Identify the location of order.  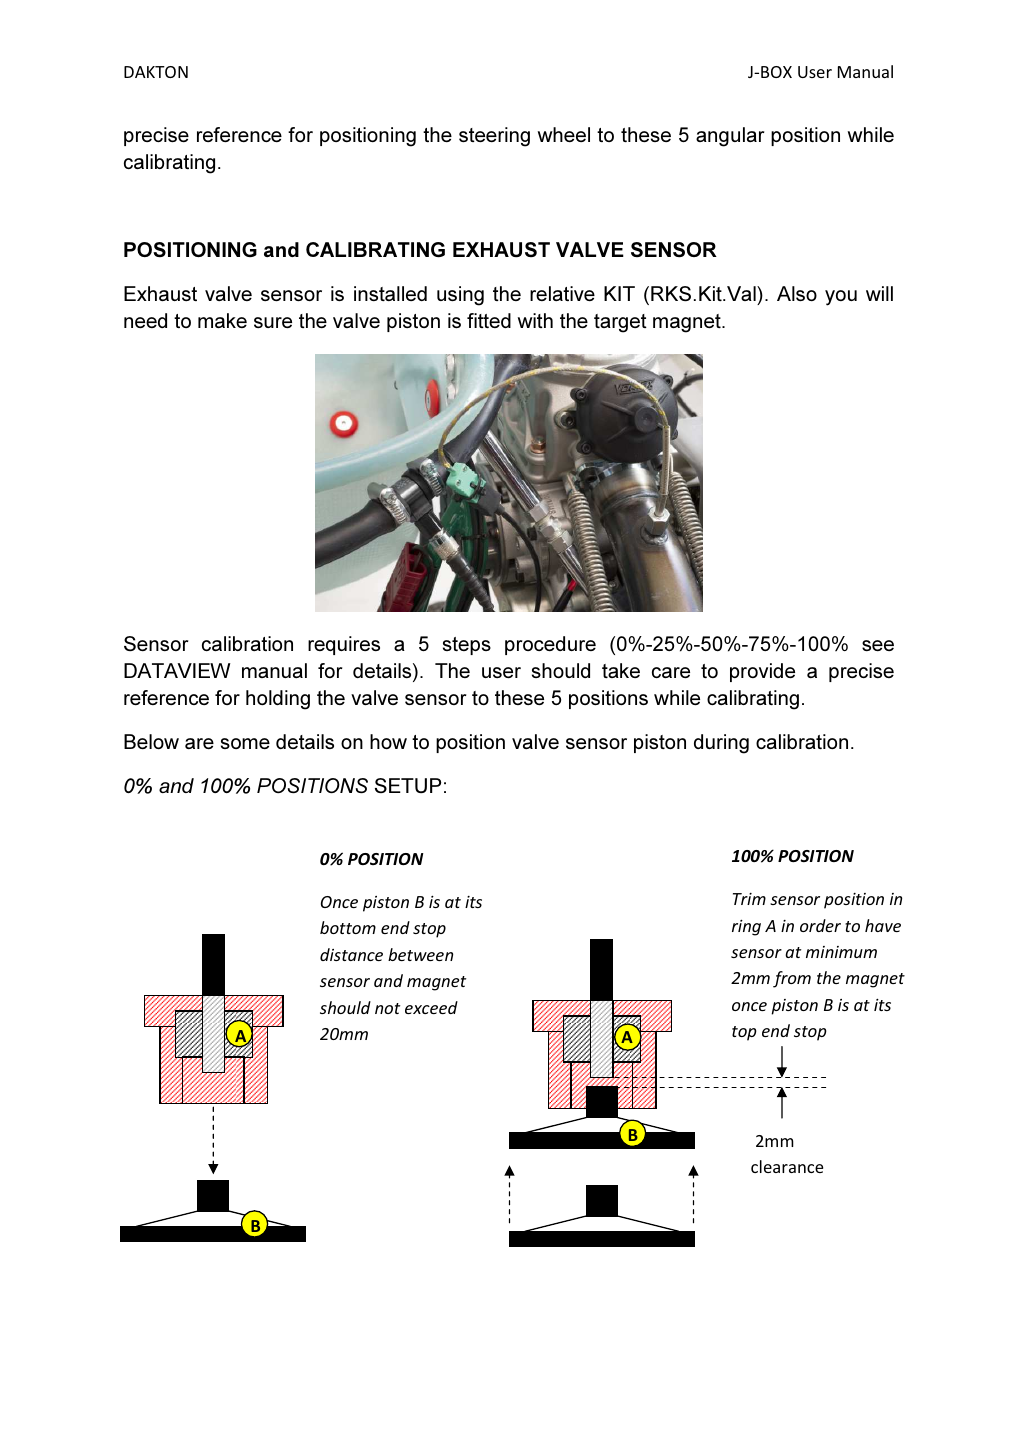
(820, 925).
